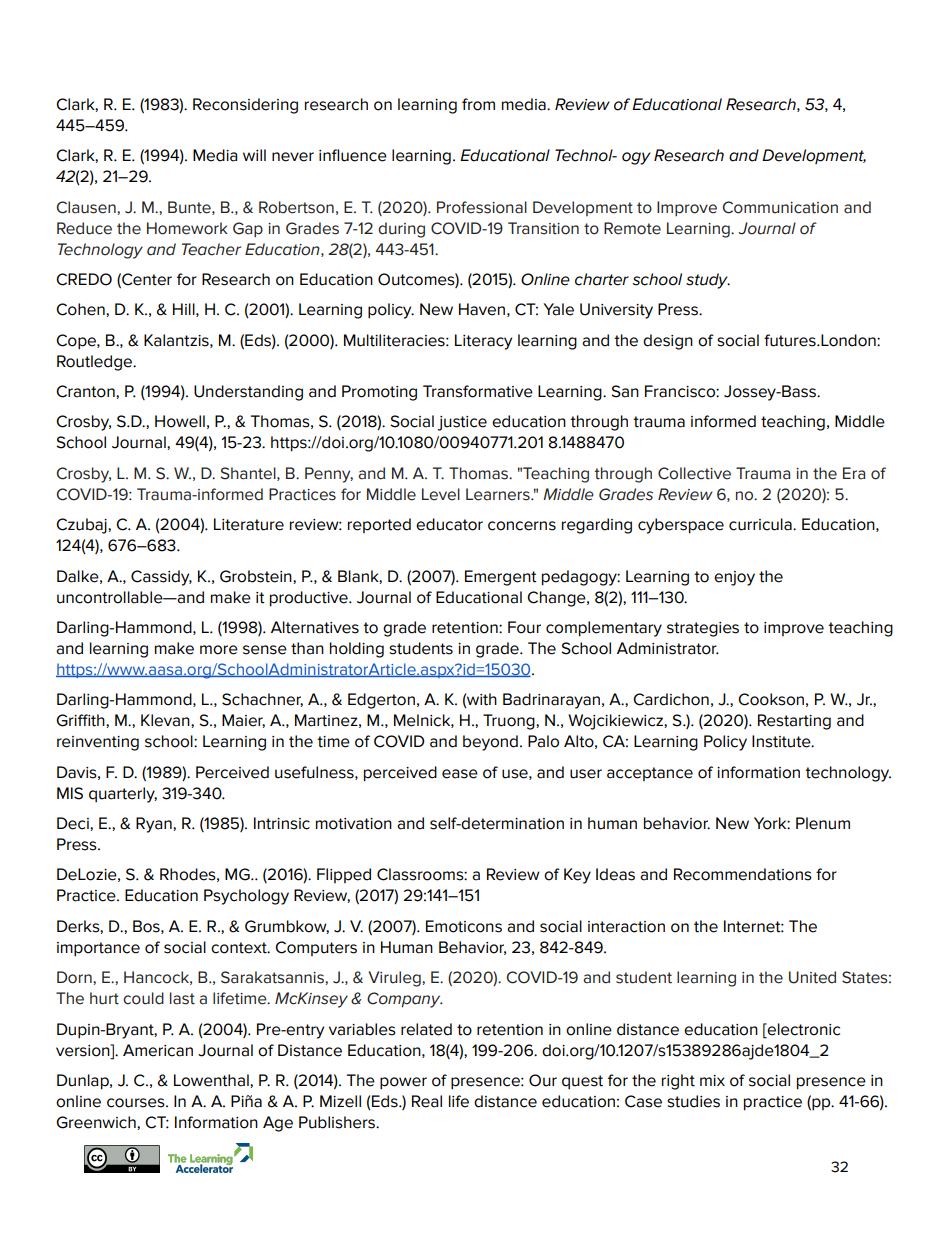 This screenshot has width=952, height=1233. Describe the element at coordinates (712, 1080) in the screenshot. I see `mix` at that location.
